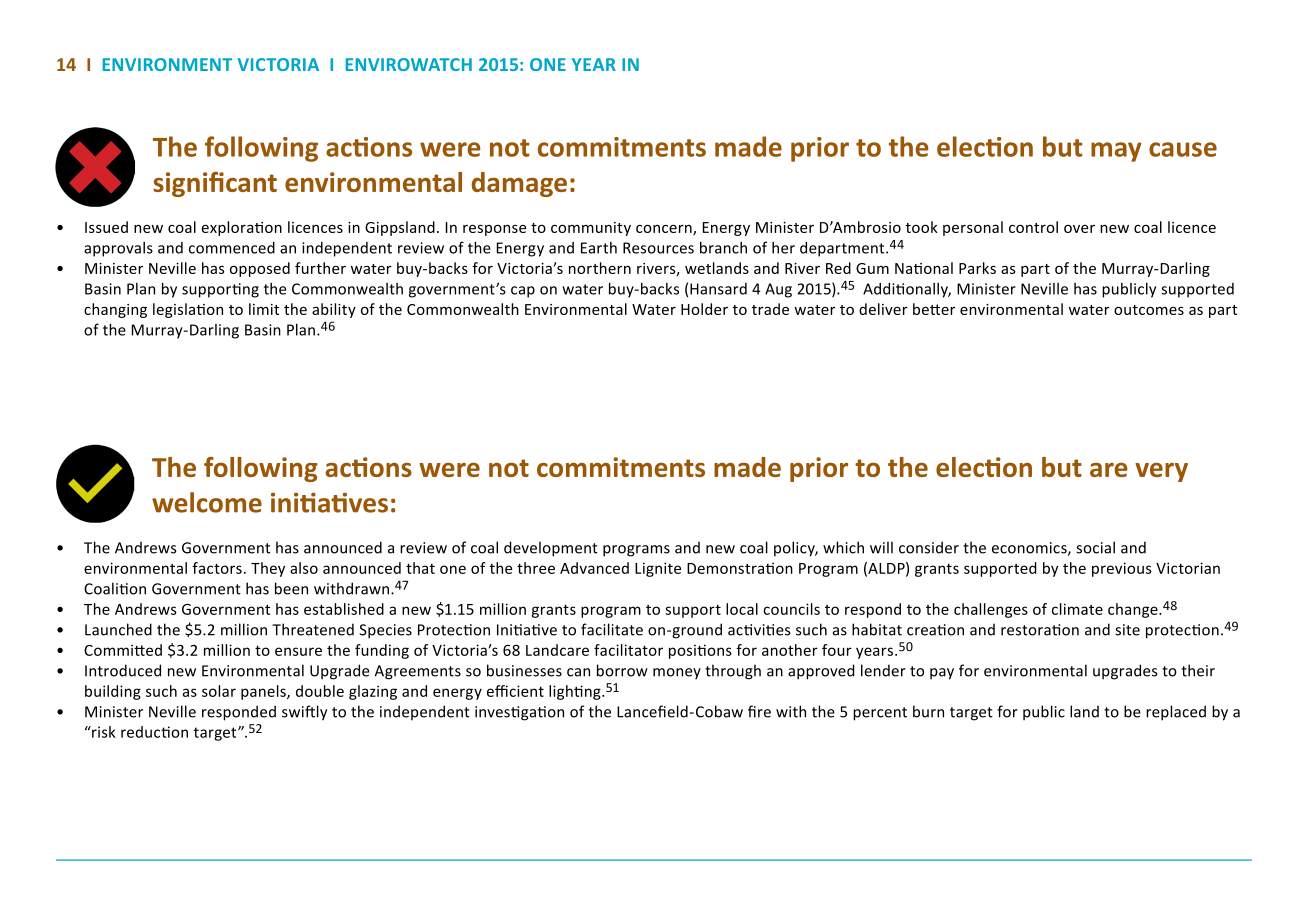 The width and height of the page is (1308, 924). What do you see at coordinates (519, 184) in the page?
I see `damage` at bounding box center [519, 184].
